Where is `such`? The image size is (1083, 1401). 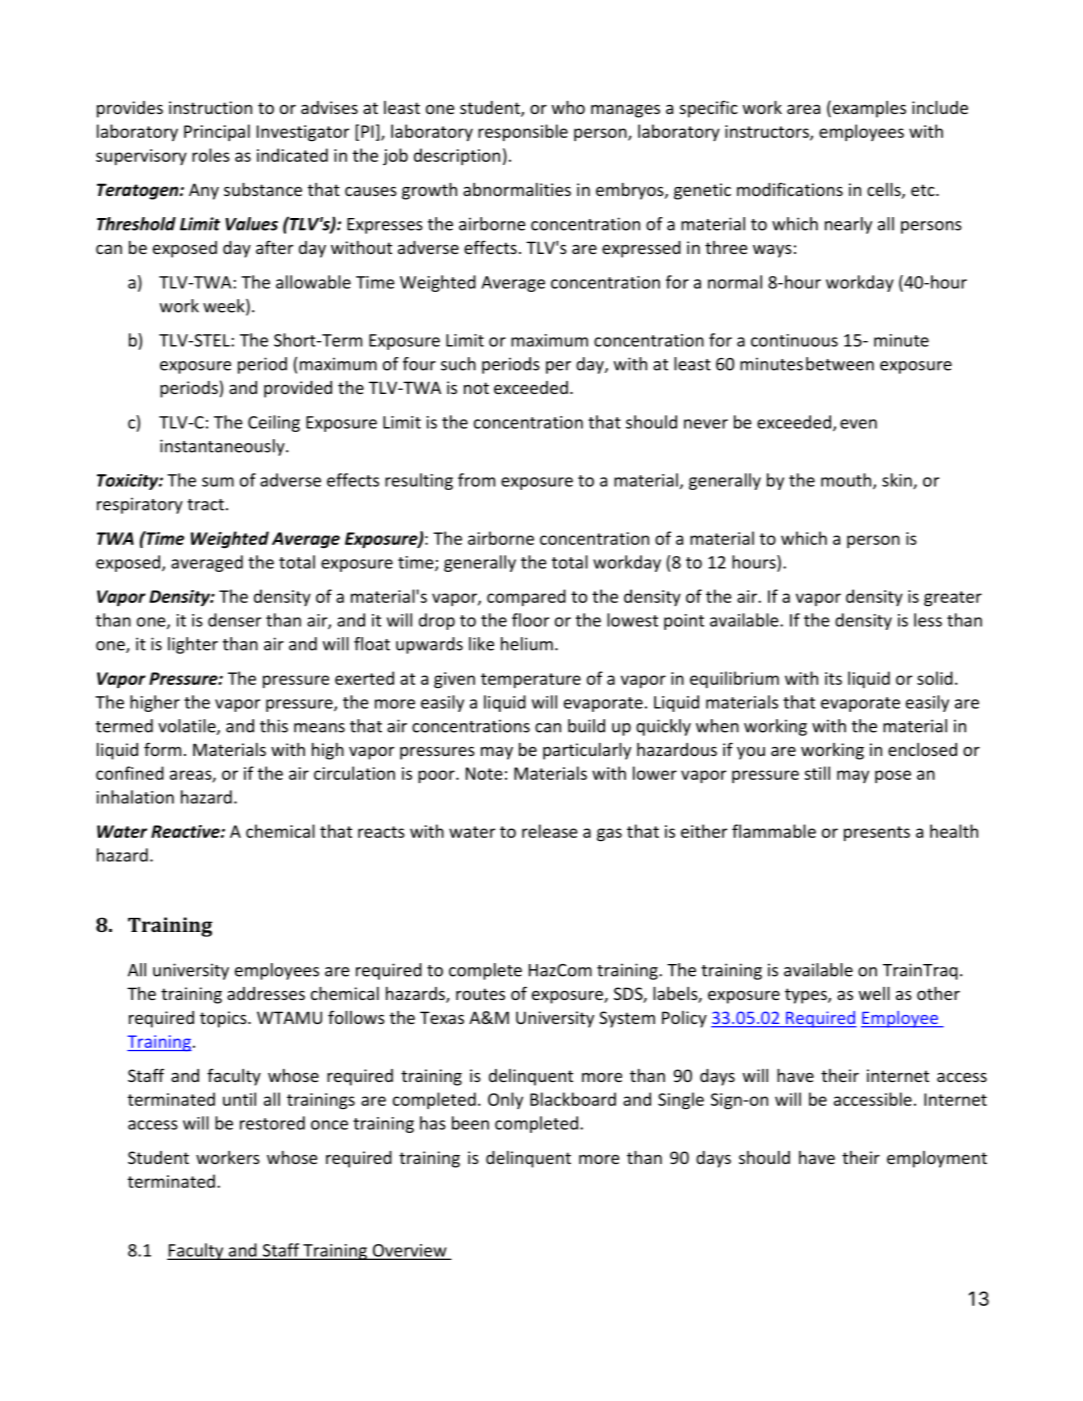 such is located at coordinates (458, 364).
